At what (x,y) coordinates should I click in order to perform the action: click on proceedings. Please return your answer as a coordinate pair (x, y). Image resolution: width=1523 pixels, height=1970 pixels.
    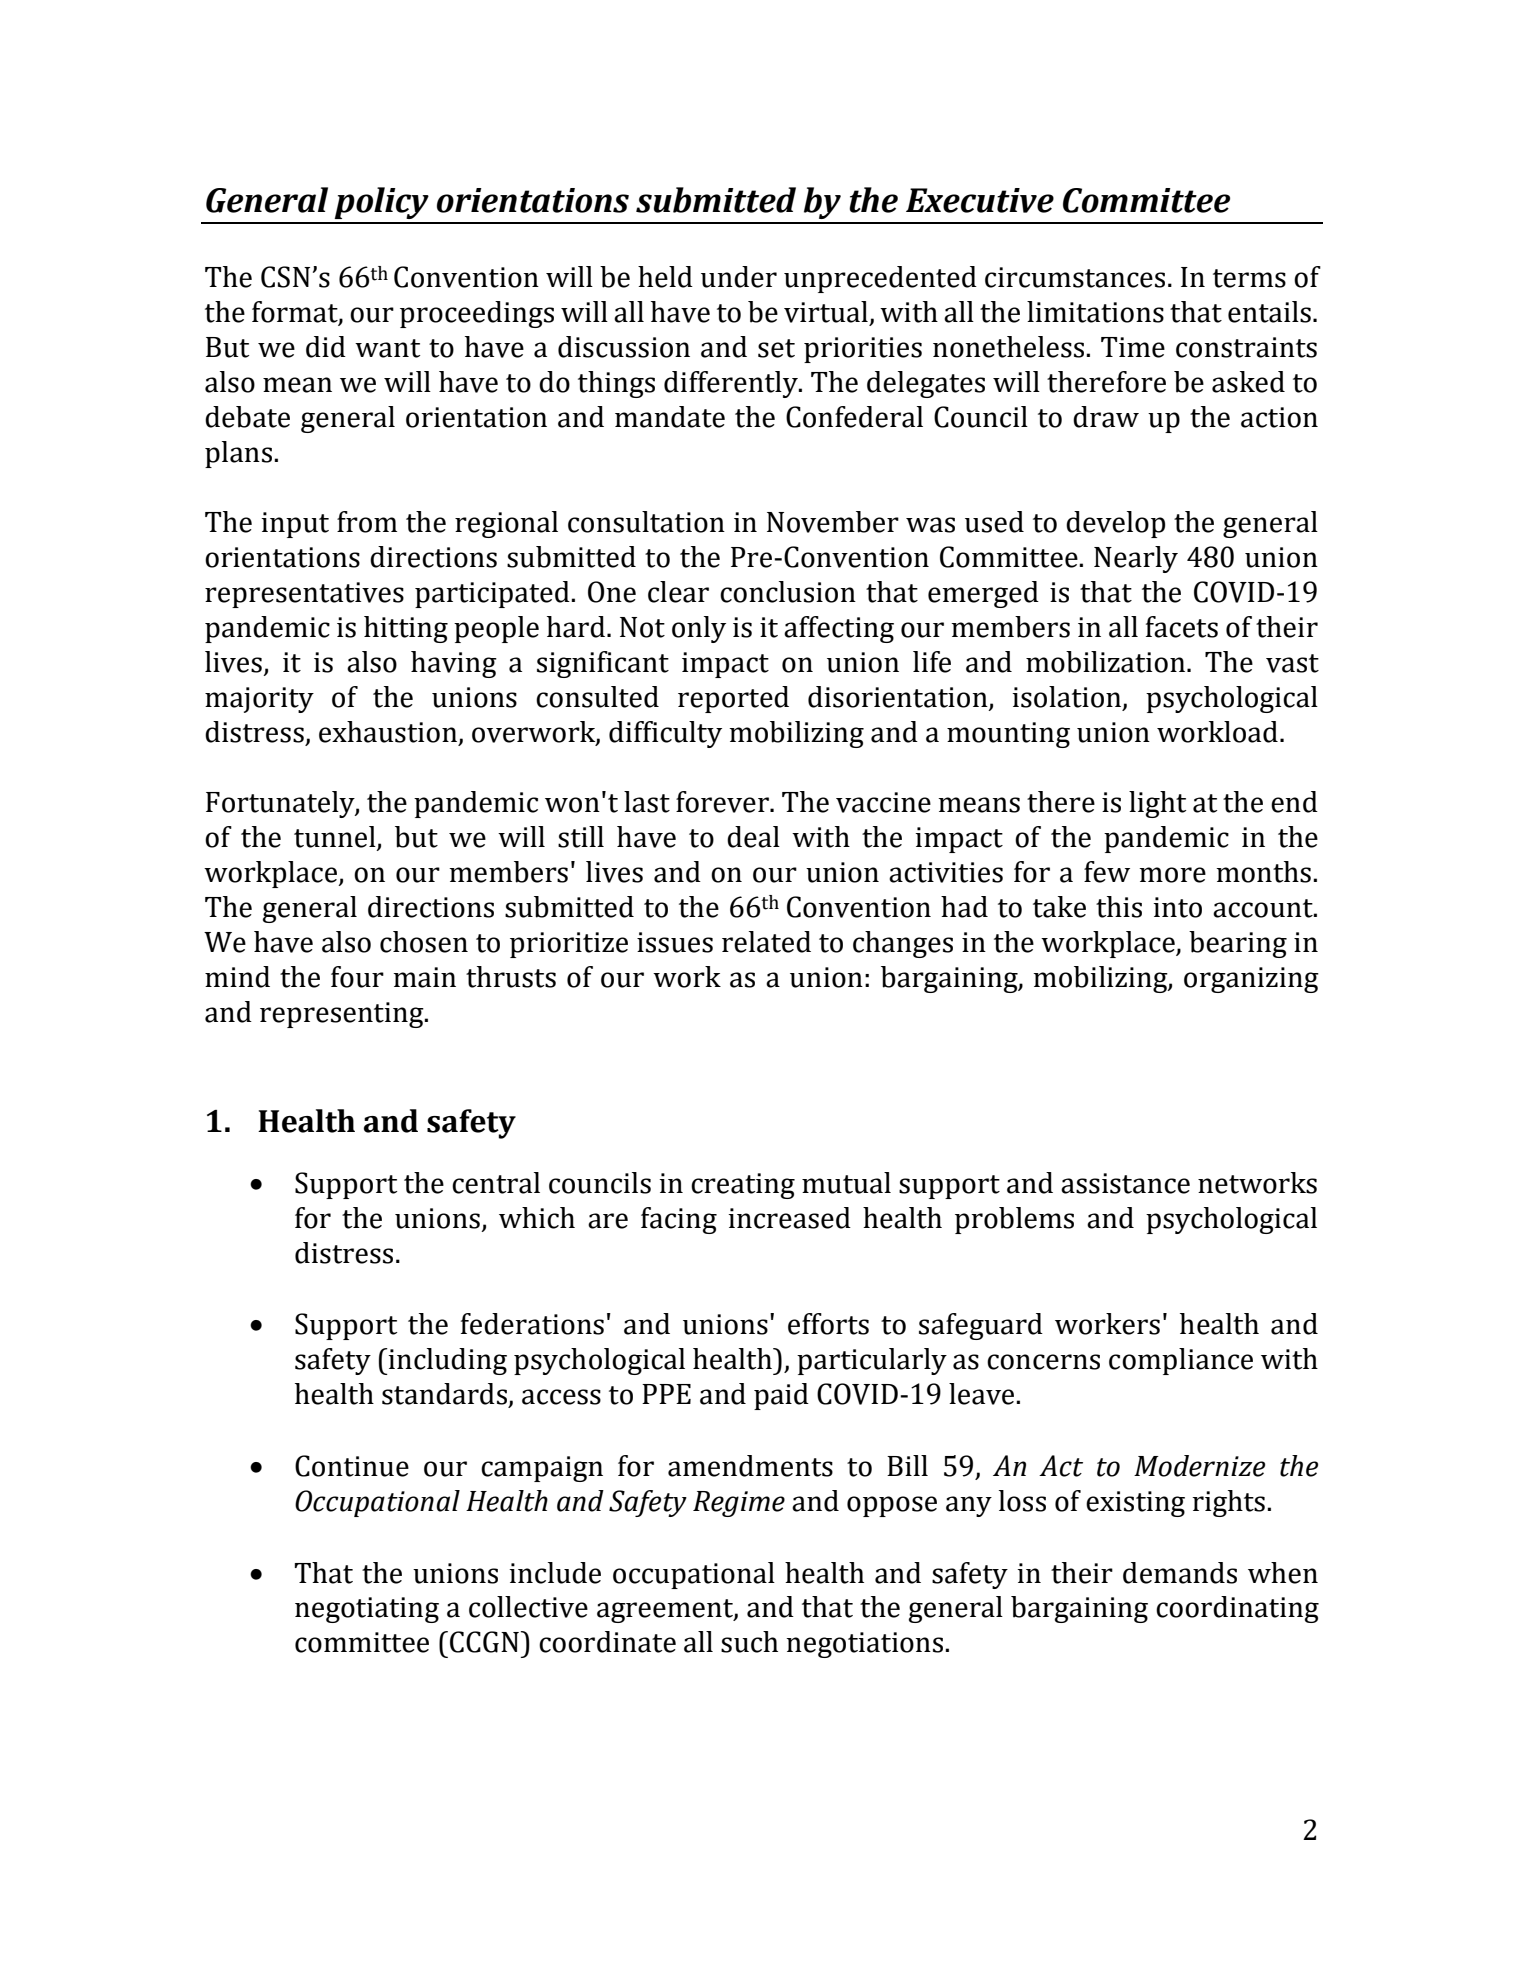
    Looking at the image, I should click on (477, 314).
